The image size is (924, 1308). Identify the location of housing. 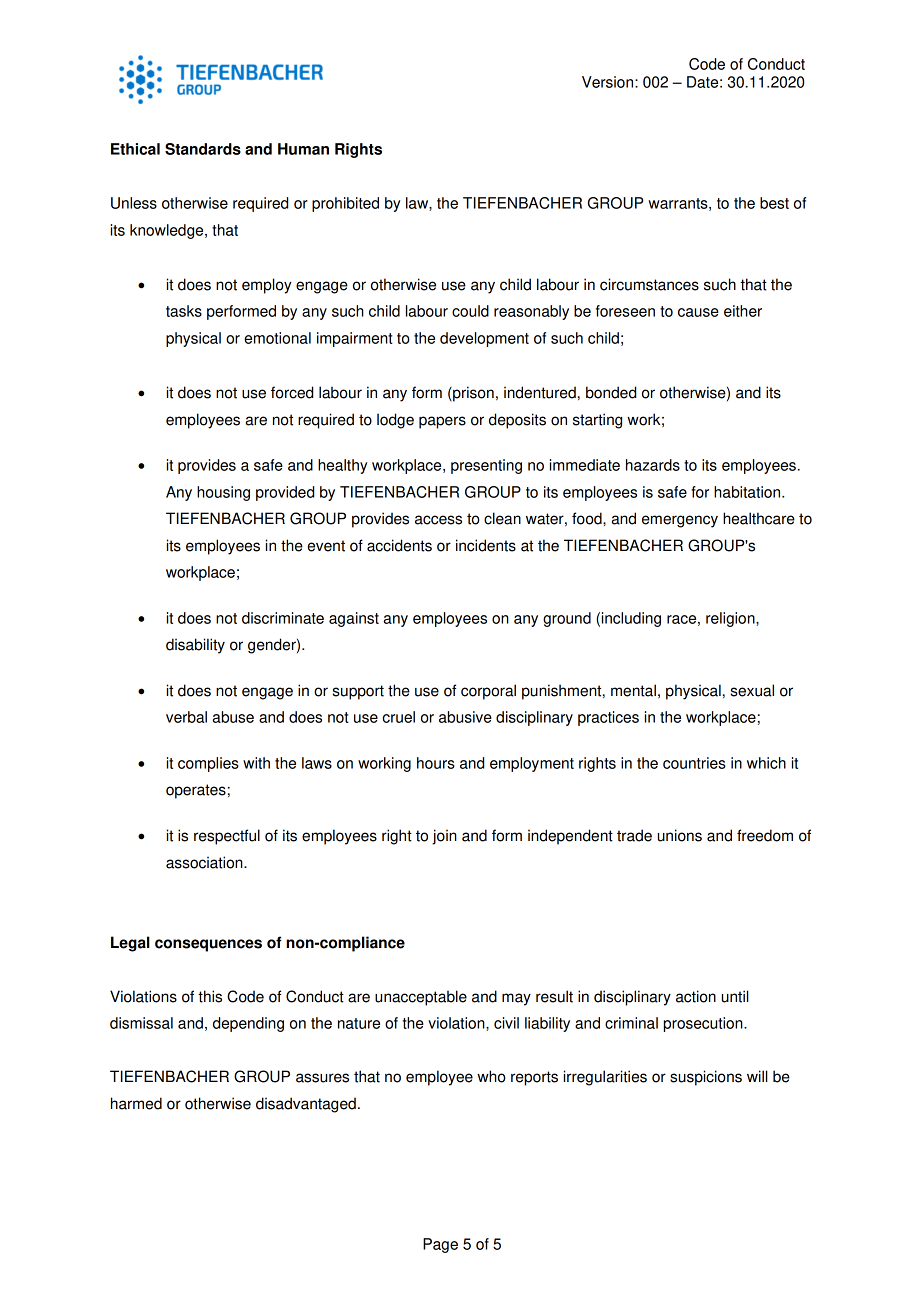
(223, 493).
